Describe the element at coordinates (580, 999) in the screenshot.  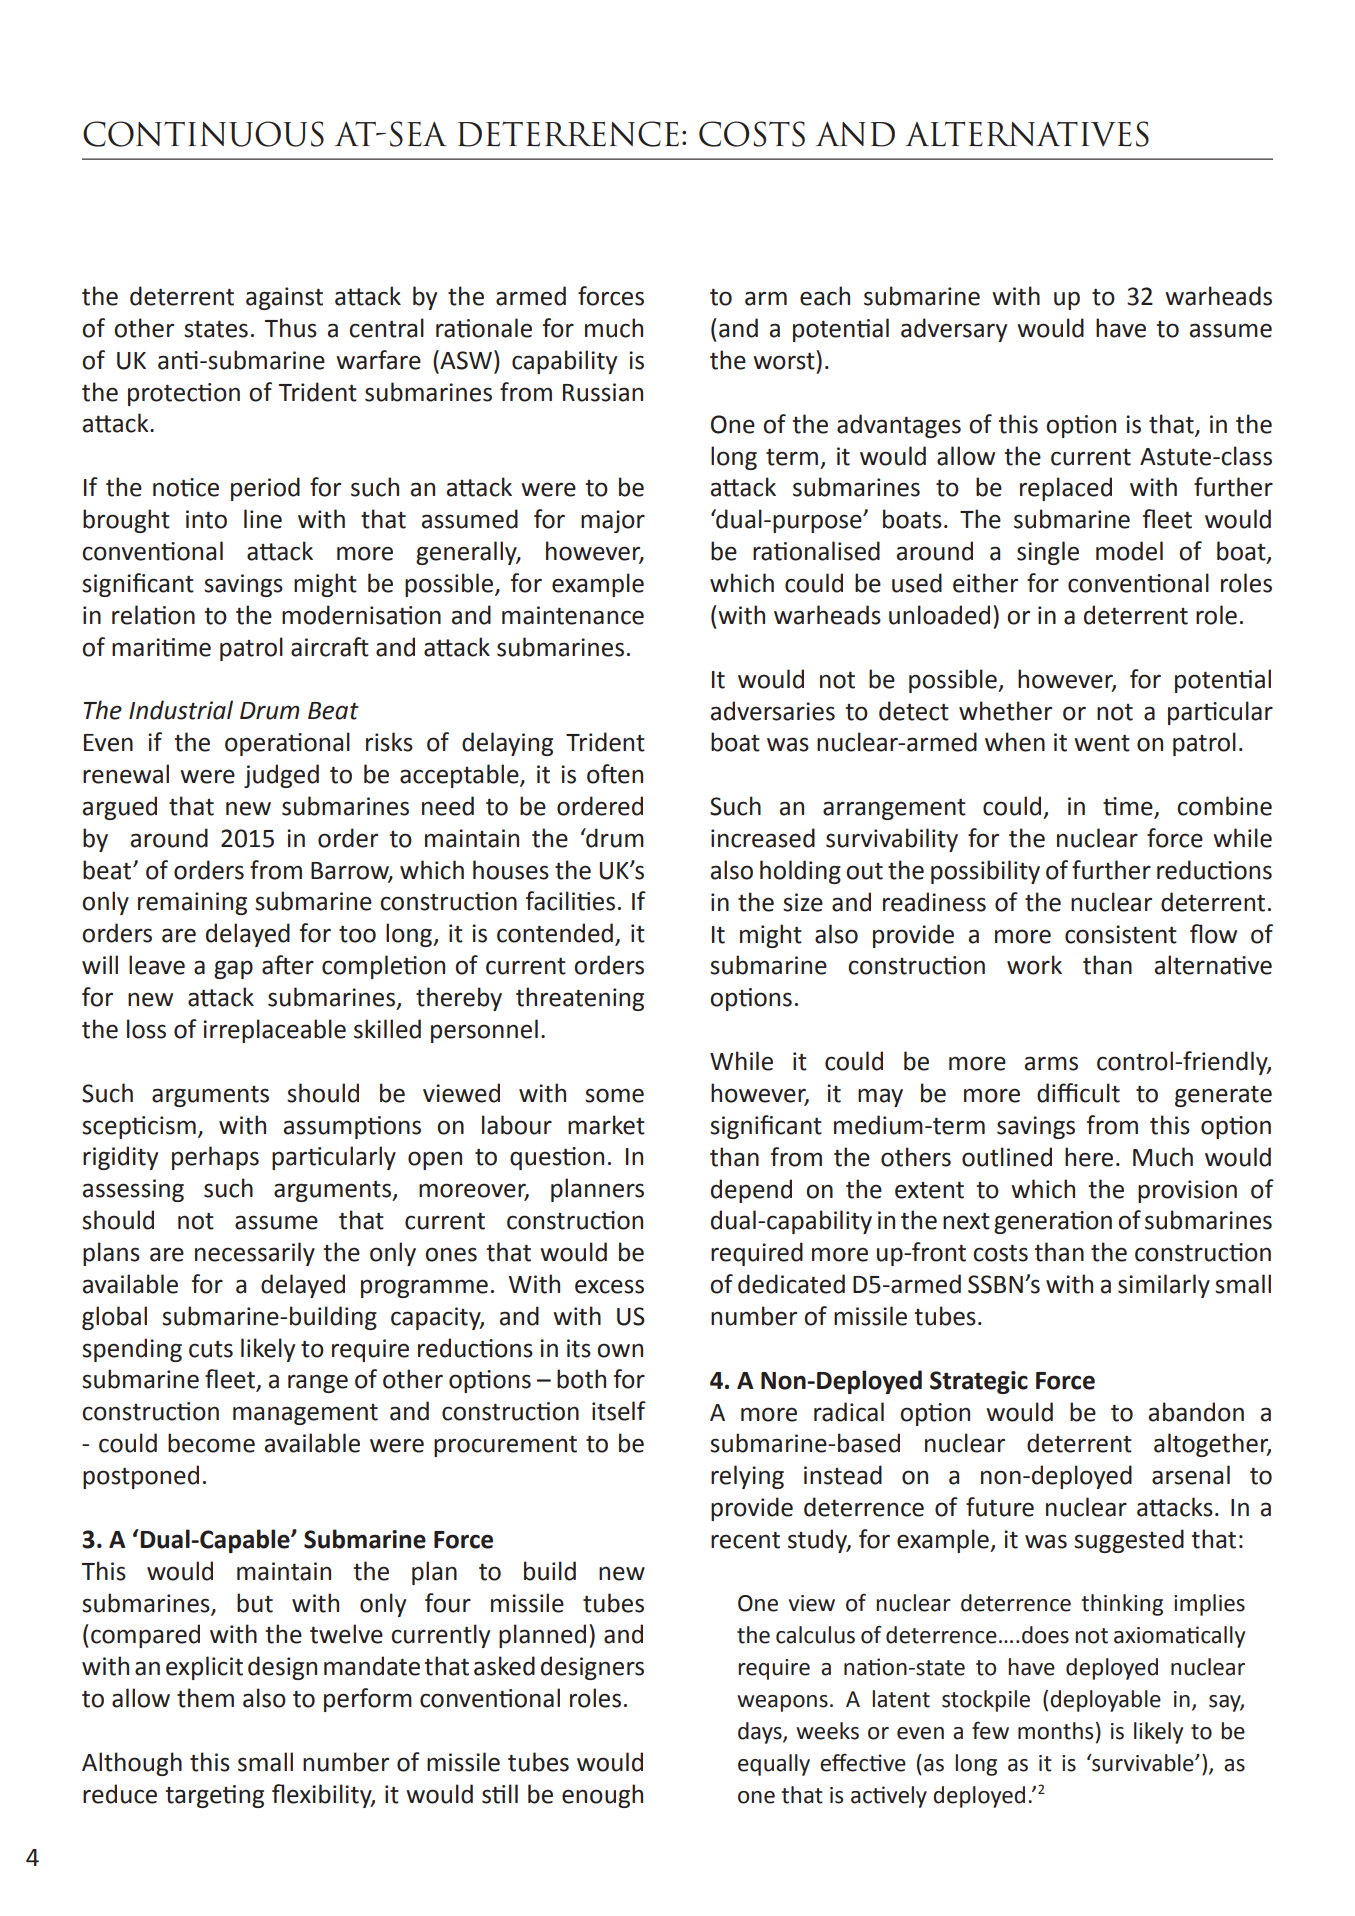
I see `threatening` at that location.
